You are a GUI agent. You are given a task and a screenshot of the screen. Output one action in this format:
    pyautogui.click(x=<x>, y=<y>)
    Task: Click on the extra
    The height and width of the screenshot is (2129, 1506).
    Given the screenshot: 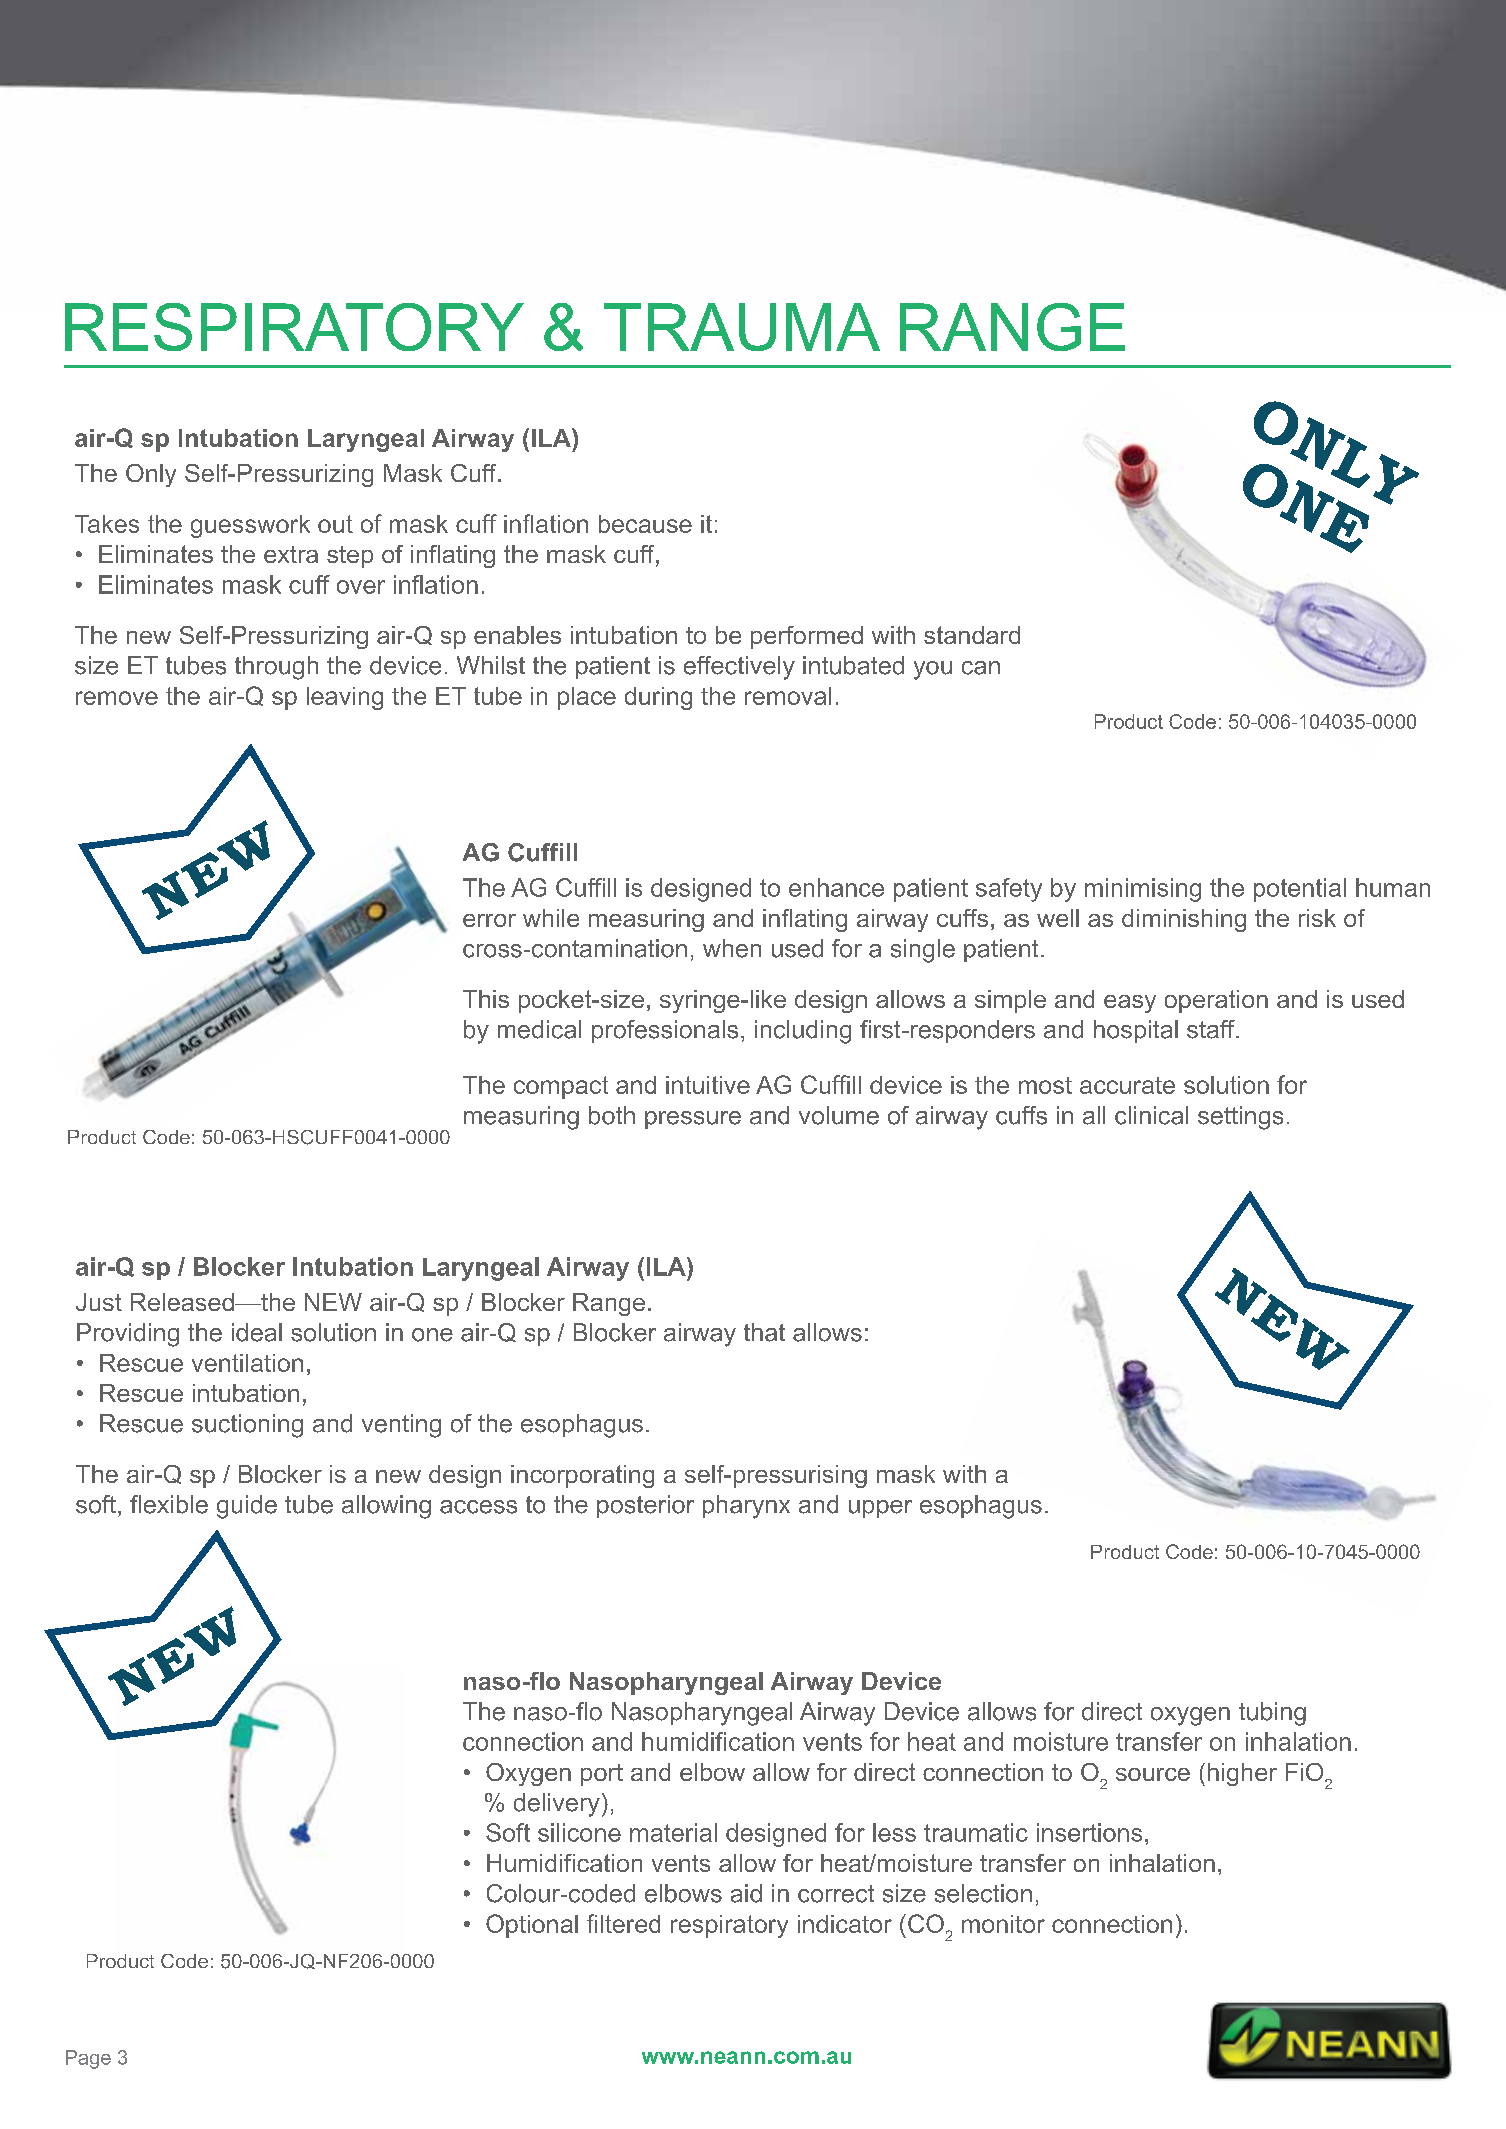 What is the action you would take?
    pyautogui.click(x=291, y=554)
